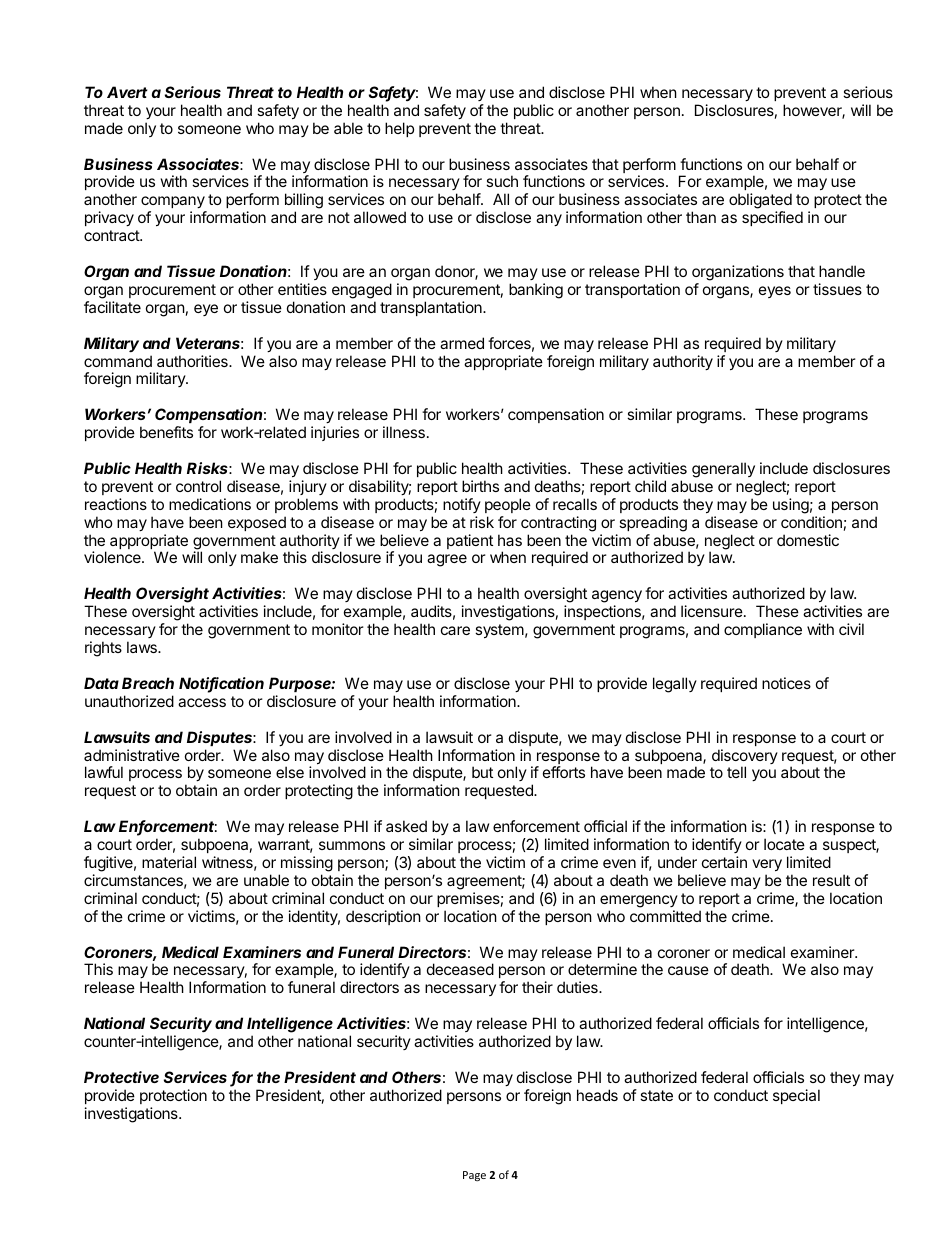 The image size is (952, 1233). I want to click on material, so click(169, 862).
